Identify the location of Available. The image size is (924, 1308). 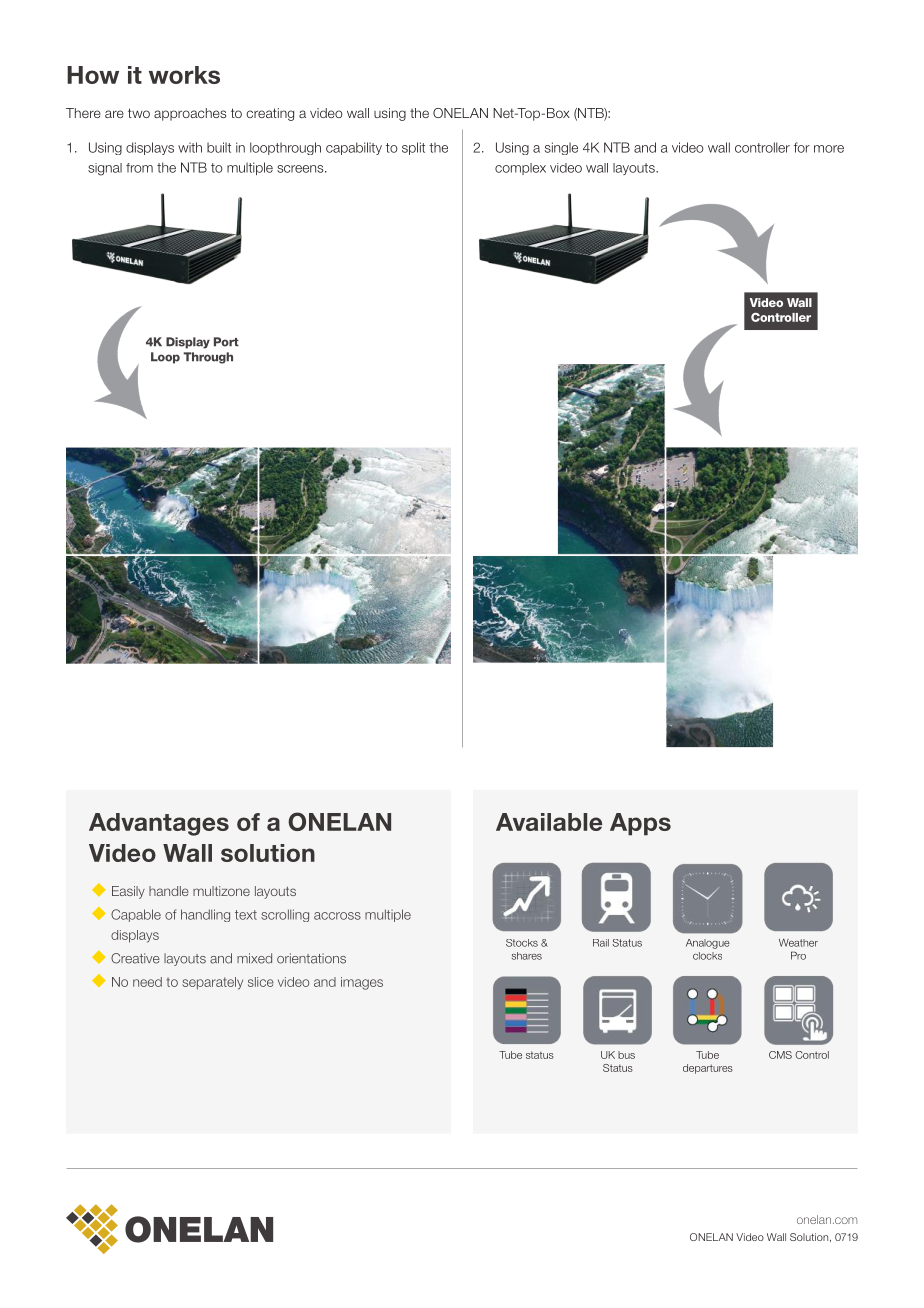
(549, 822).
